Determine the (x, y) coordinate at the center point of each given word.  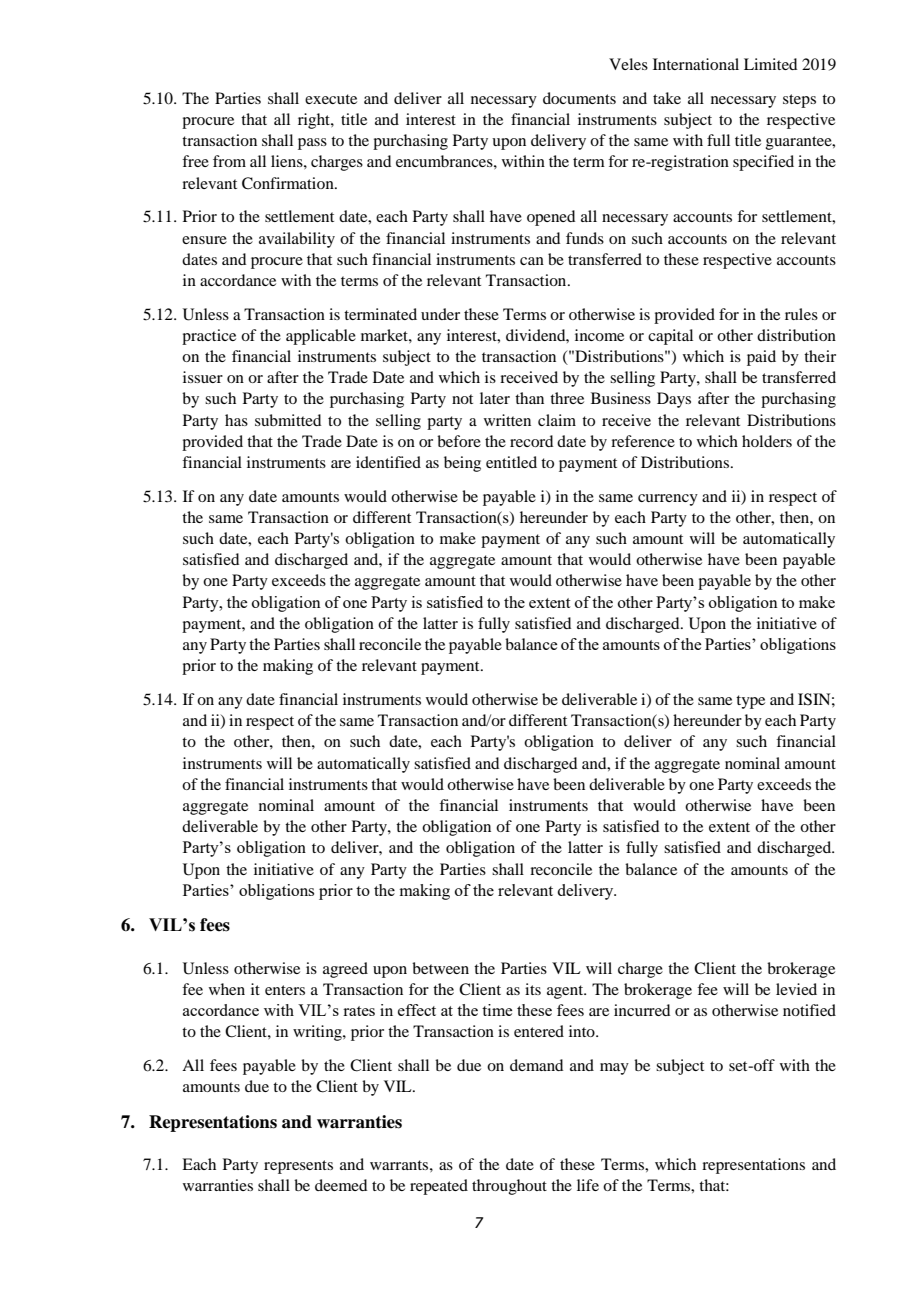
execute (331, 99)
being (462, 464)
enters (285, 990)
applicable (321, 337)
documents (579, 98)
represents (298, 1167)
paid (761, 358)
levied (796, 989)
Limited (770, 64)
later (495, 398)
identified (388, 462)
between (440, 968)
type (750, 702)
